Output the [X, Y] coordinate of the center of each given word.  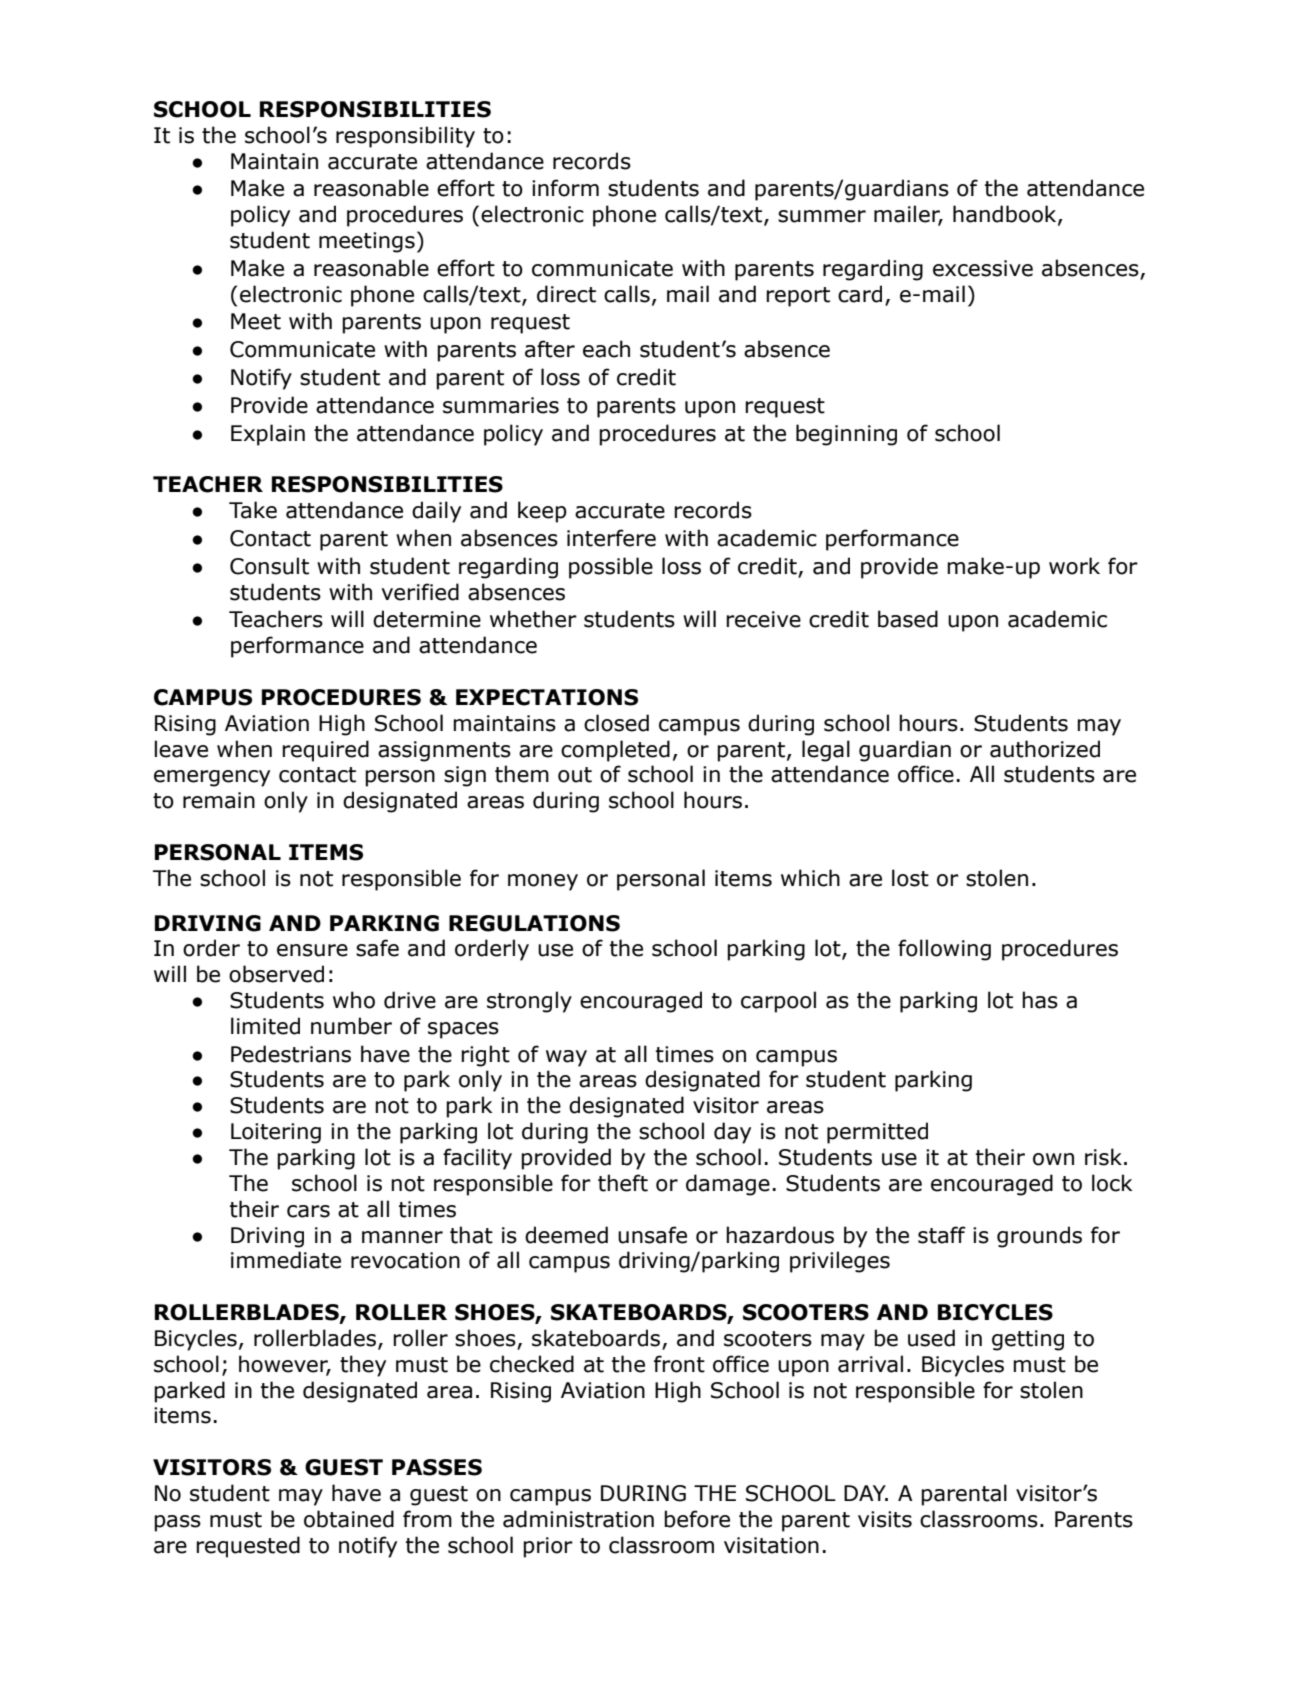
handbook [1006, 215]
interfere [611, 538]
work [1074, 566]
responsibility [405, 137]
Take [253, 510]
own [1053, 1159]
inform [565, 188]
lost [910, 878]
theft [623, 1183]
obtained [349, 1519]
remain [219, 800]
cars [308, 1211]
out [575, 775]
